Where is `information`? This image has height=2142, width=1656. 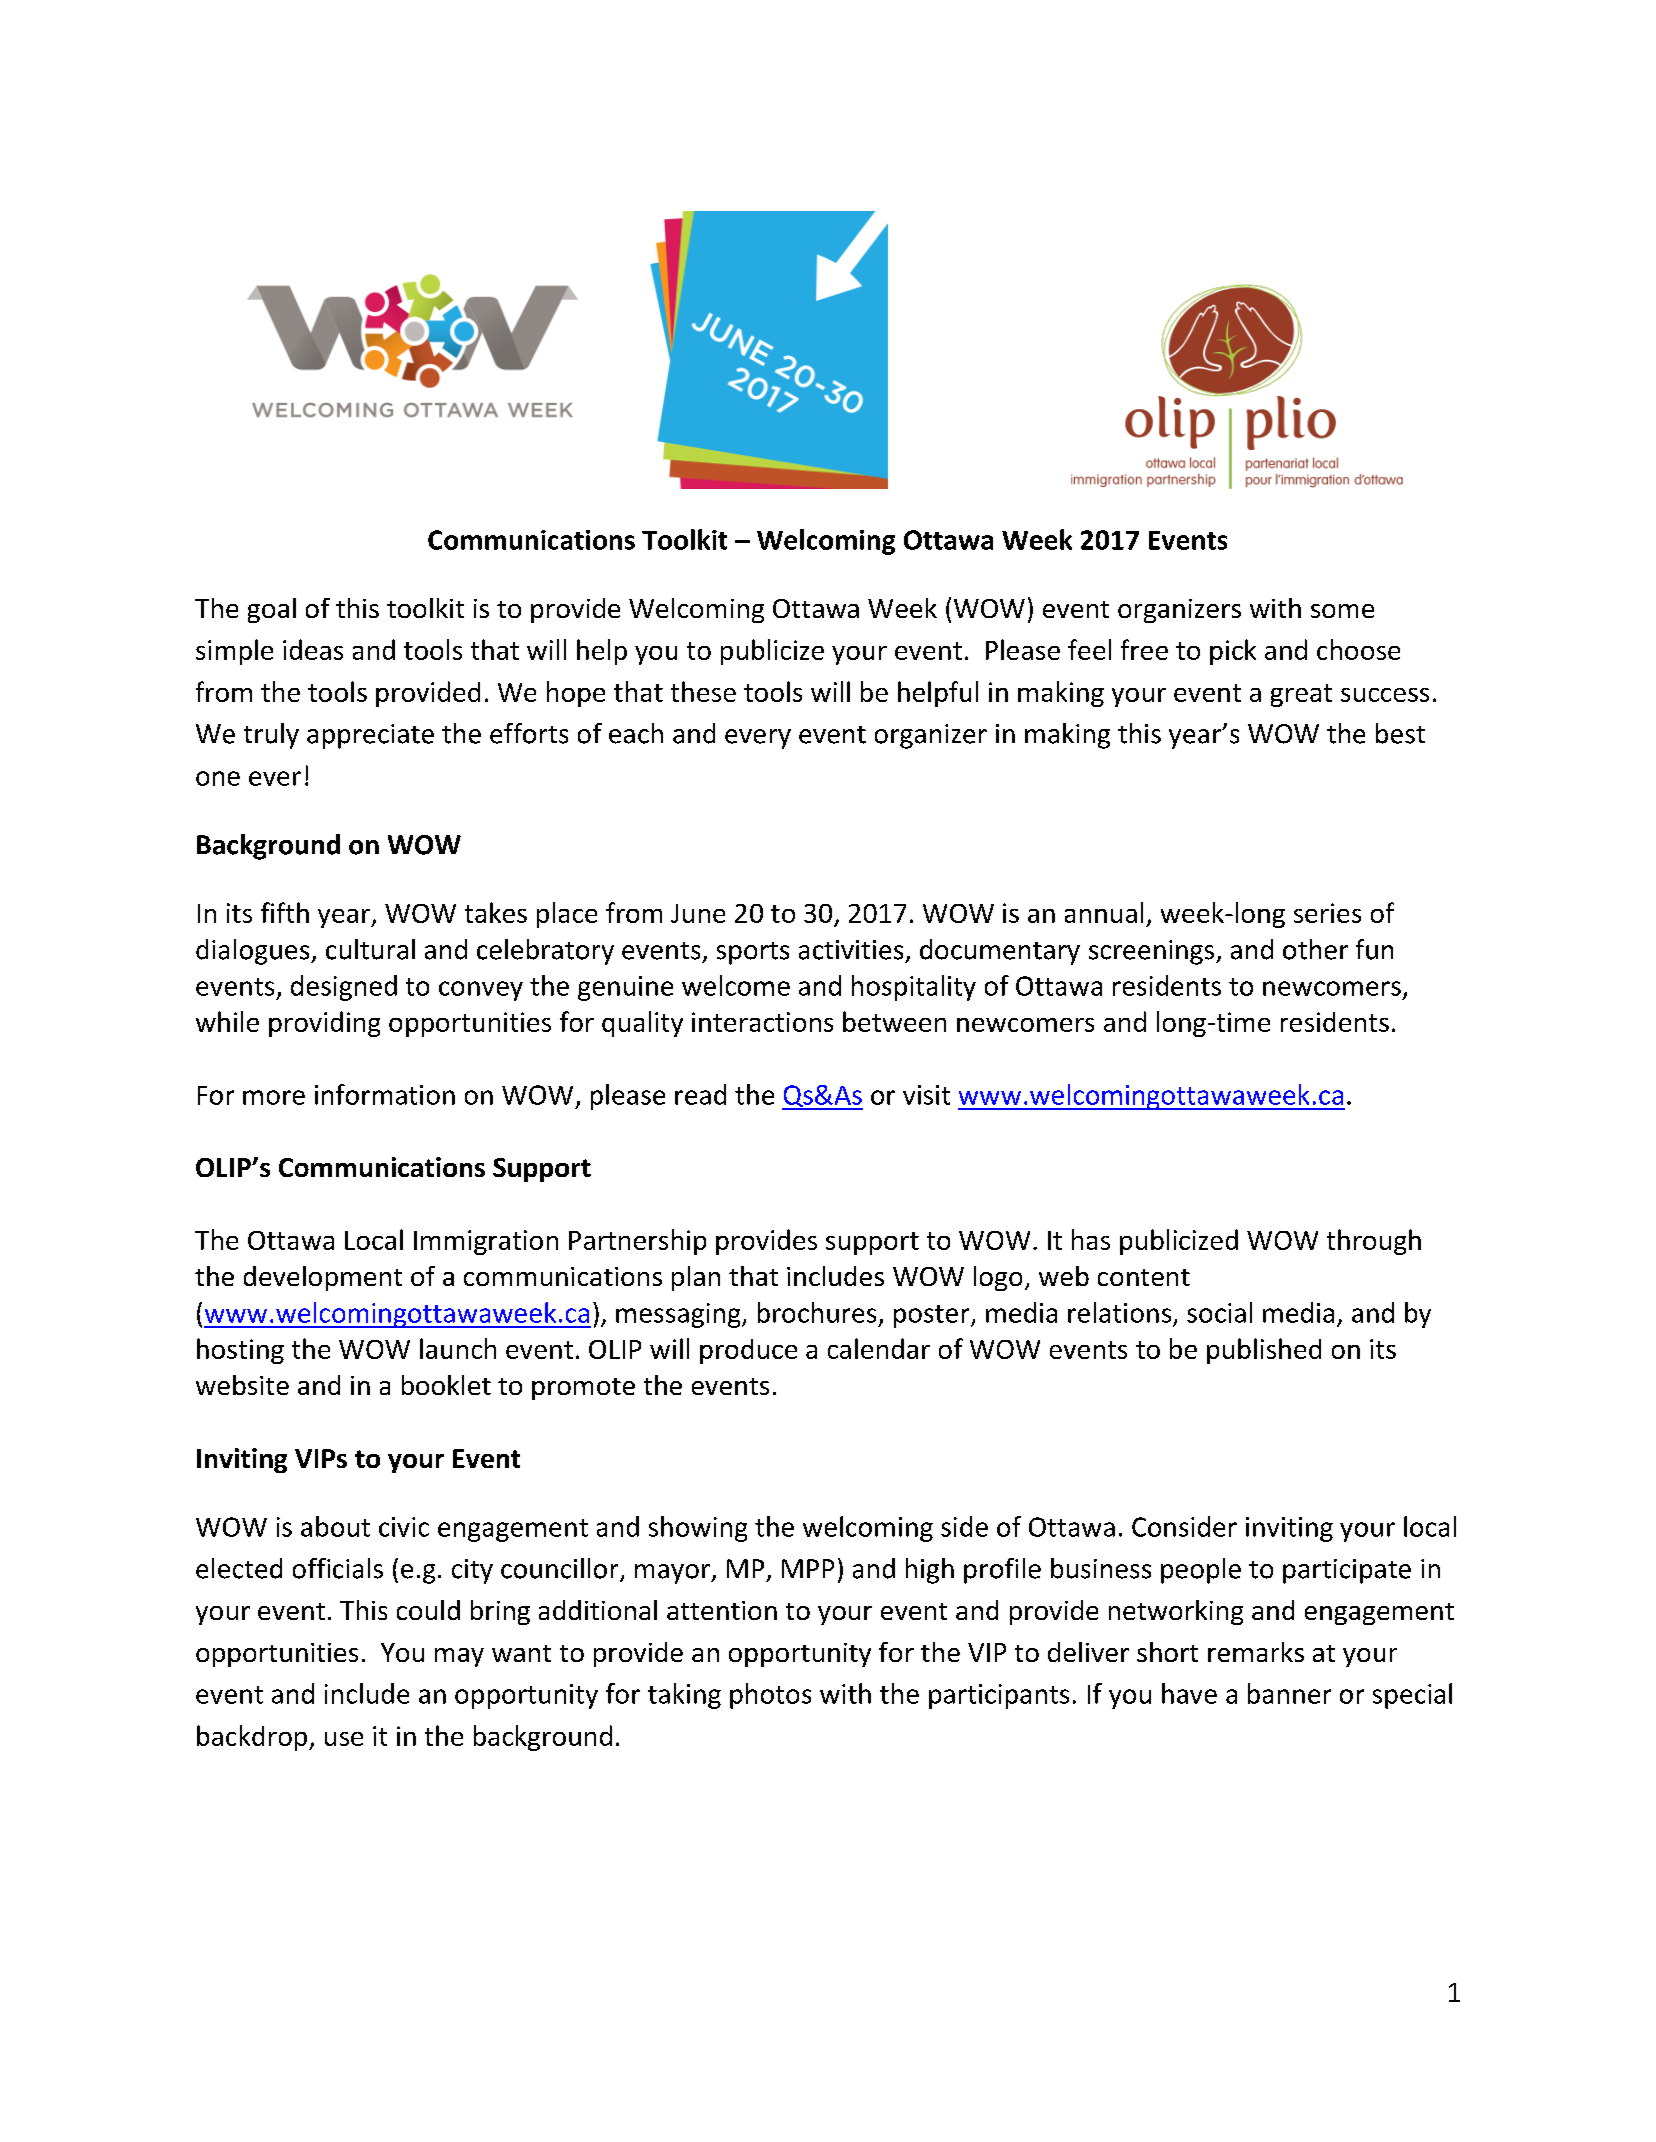
information is located at coordinates (385, 1094).
